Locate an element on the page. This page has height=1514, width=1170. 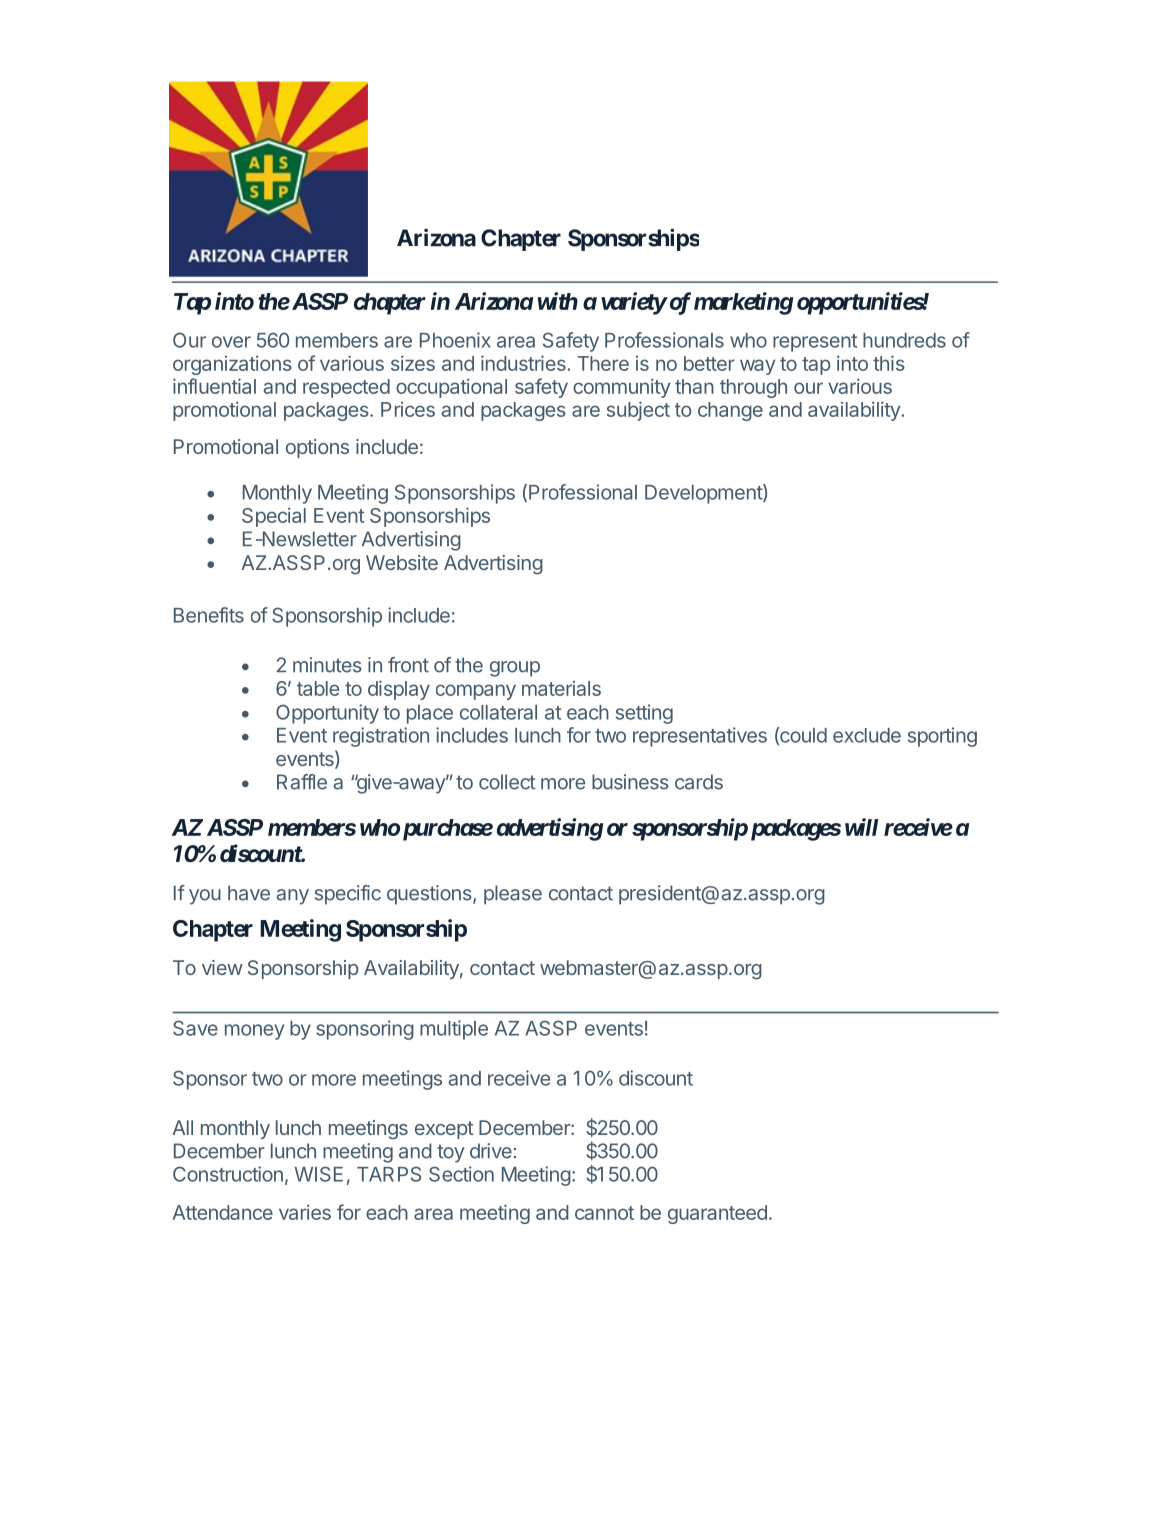
cannot is located at coordinates (604, 1213).
